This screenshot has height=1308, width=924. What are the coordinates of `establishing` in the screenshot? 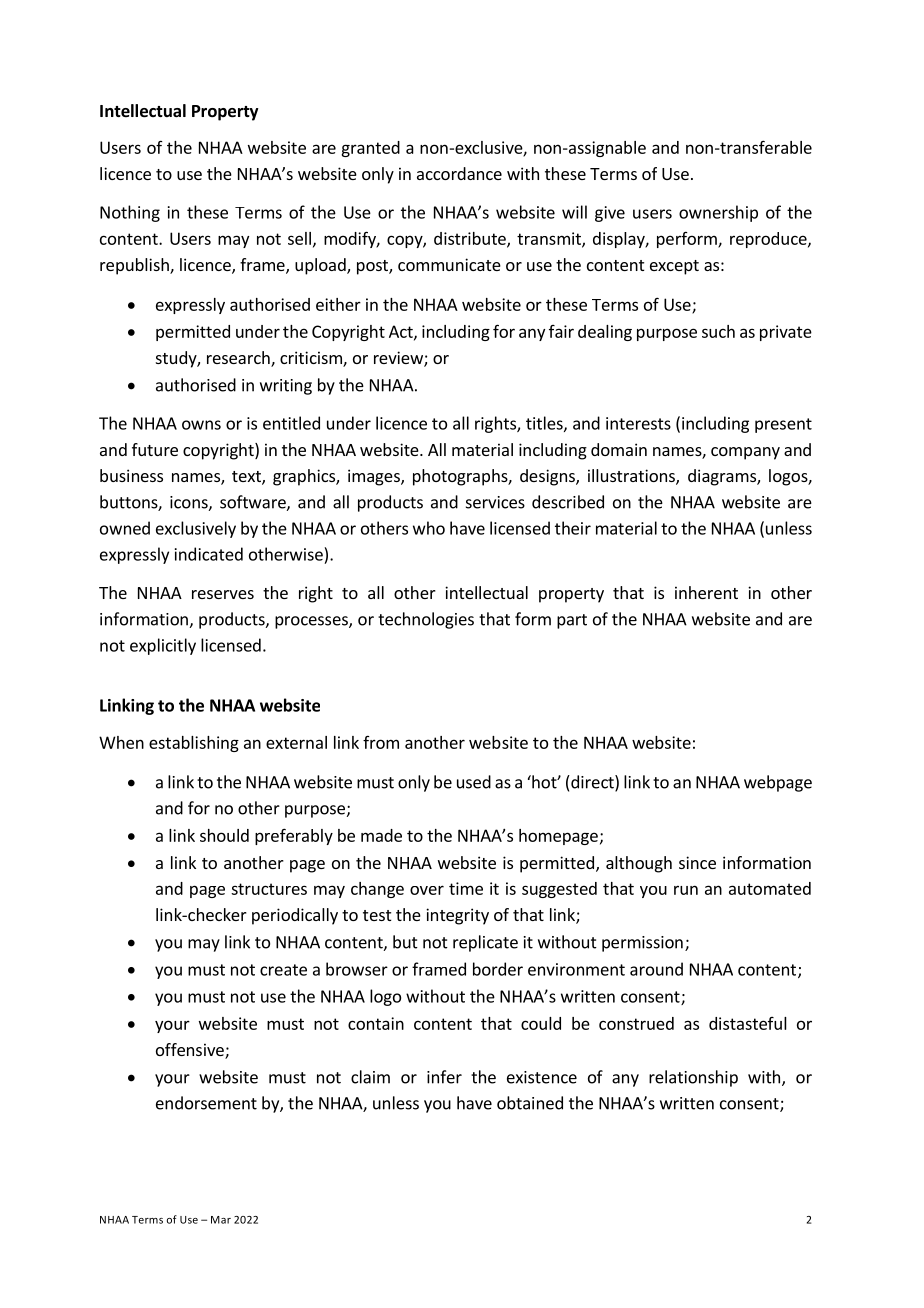 It's located at (194, 744).
